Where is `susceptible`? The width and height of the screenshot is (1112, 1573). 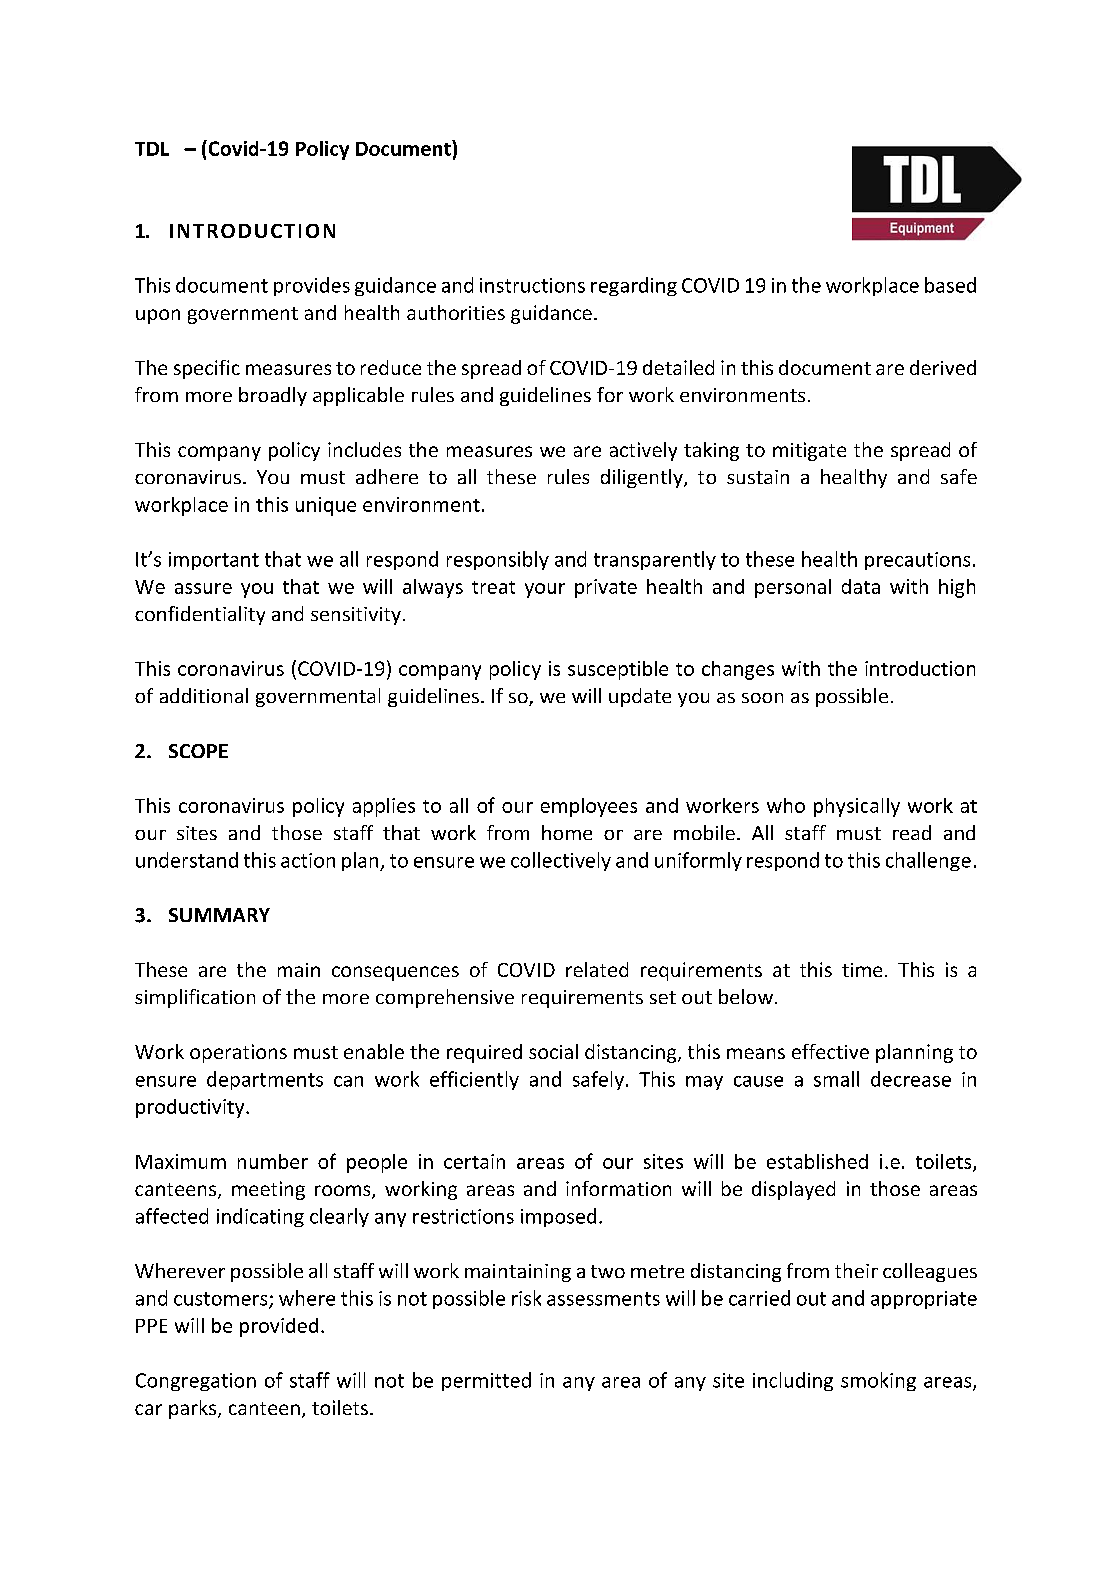
susceptible is located at coordinates (618, 670).
